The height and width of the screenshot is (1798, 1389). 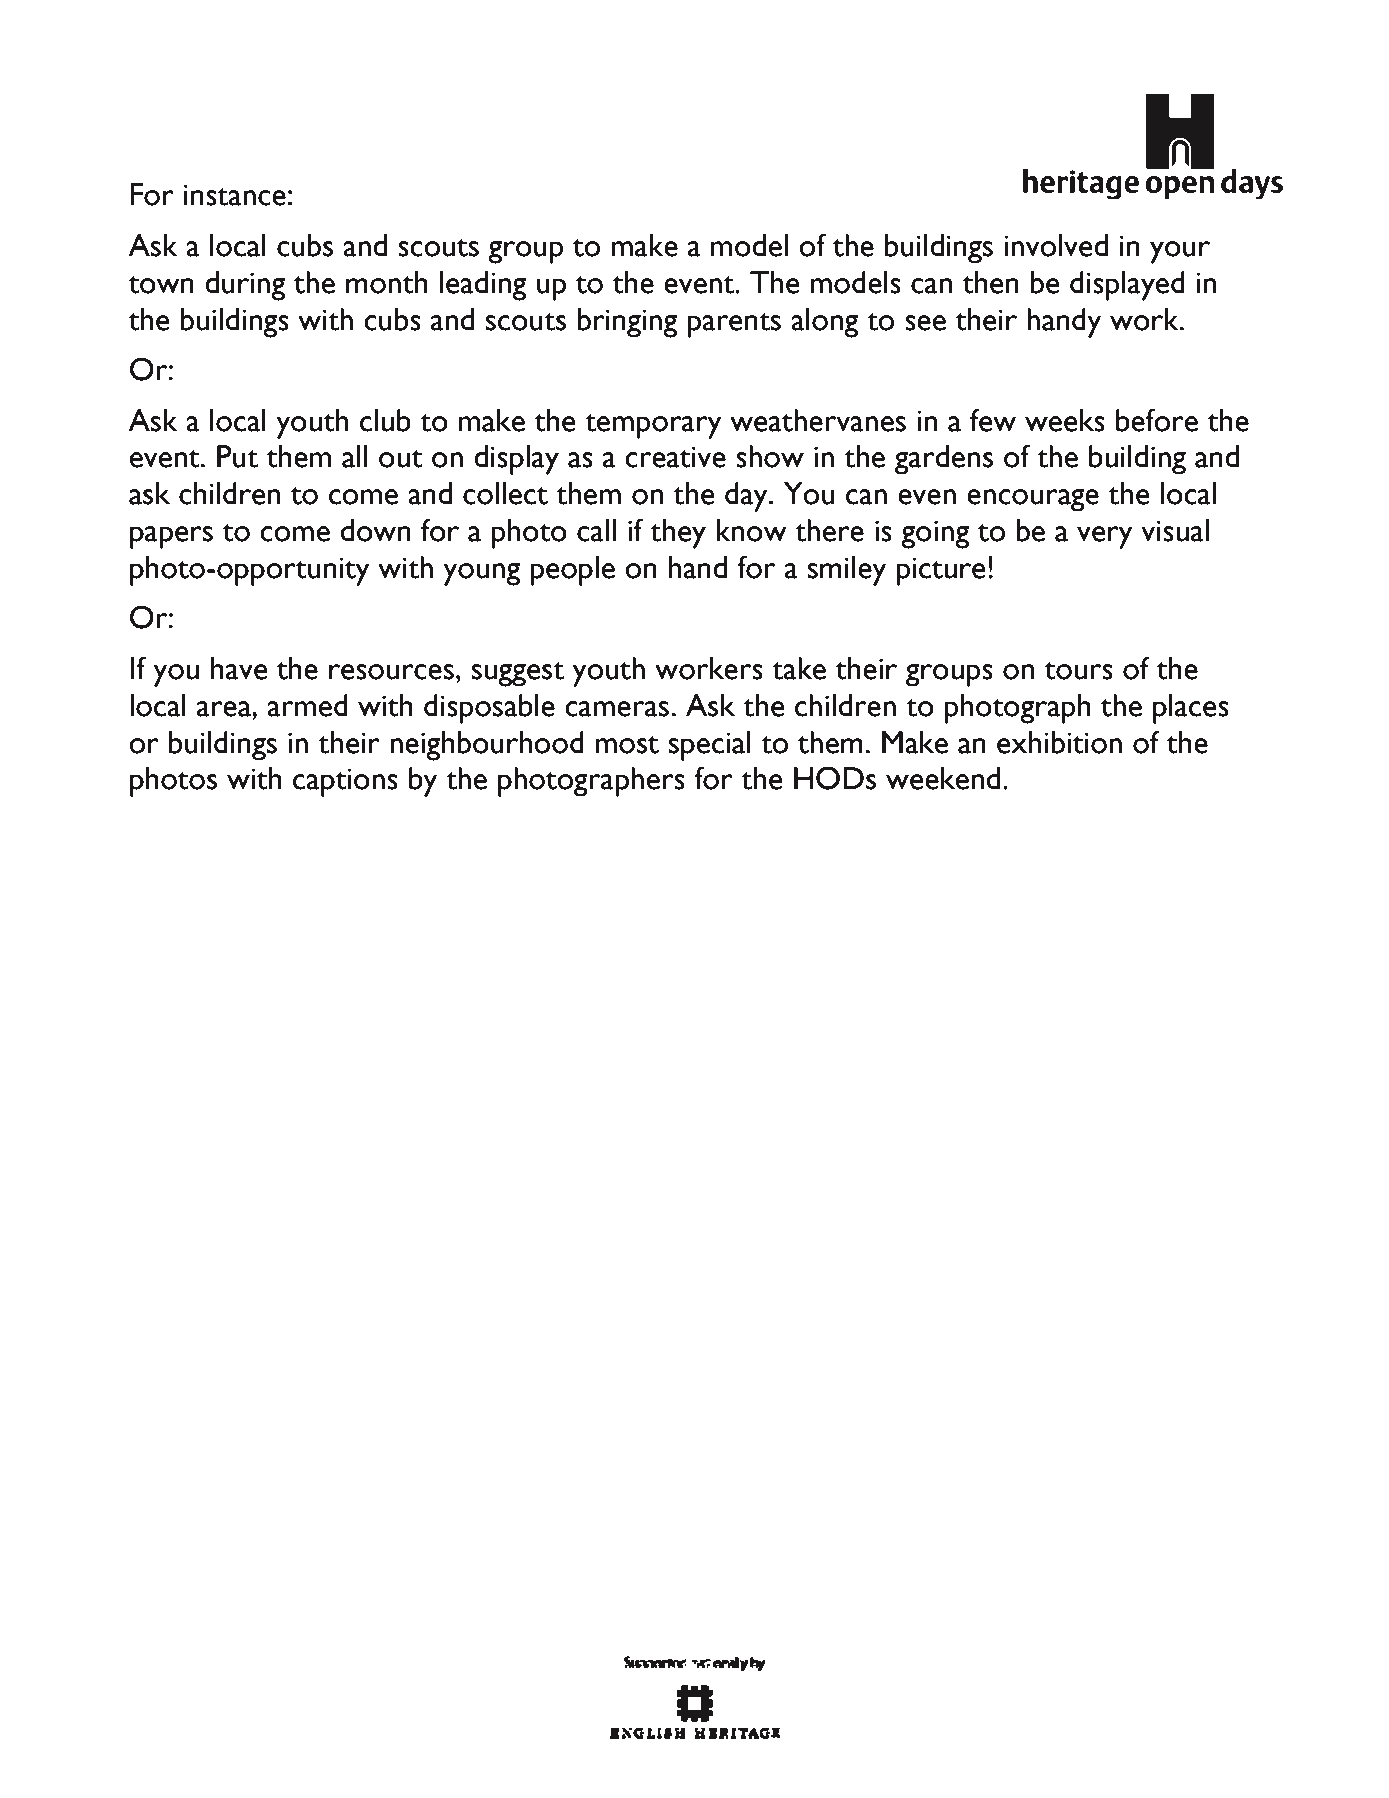 What do you see at coordinates (747, 497) in the screenshot?
I see `day` at bounding box center [747, 497].
